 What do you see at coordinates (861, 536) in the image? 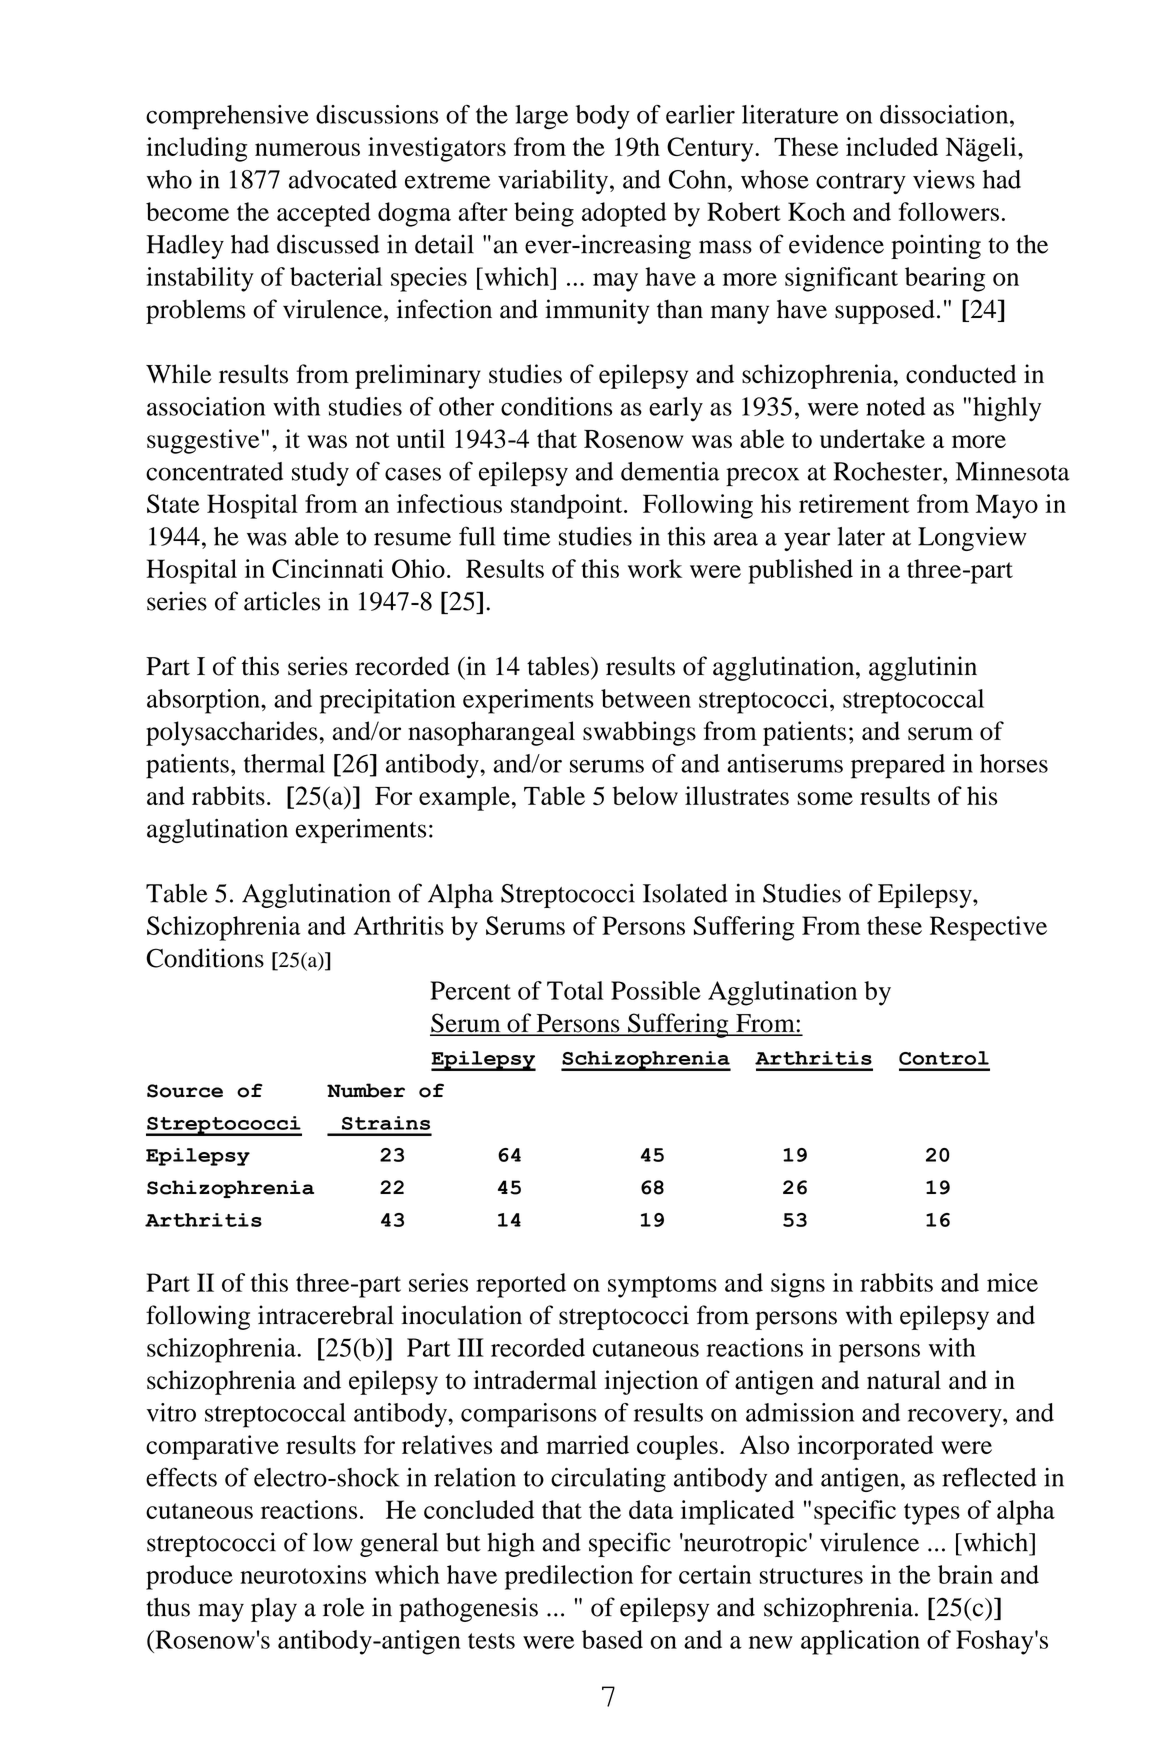
I see `later` at bounding box center [861, 536].
